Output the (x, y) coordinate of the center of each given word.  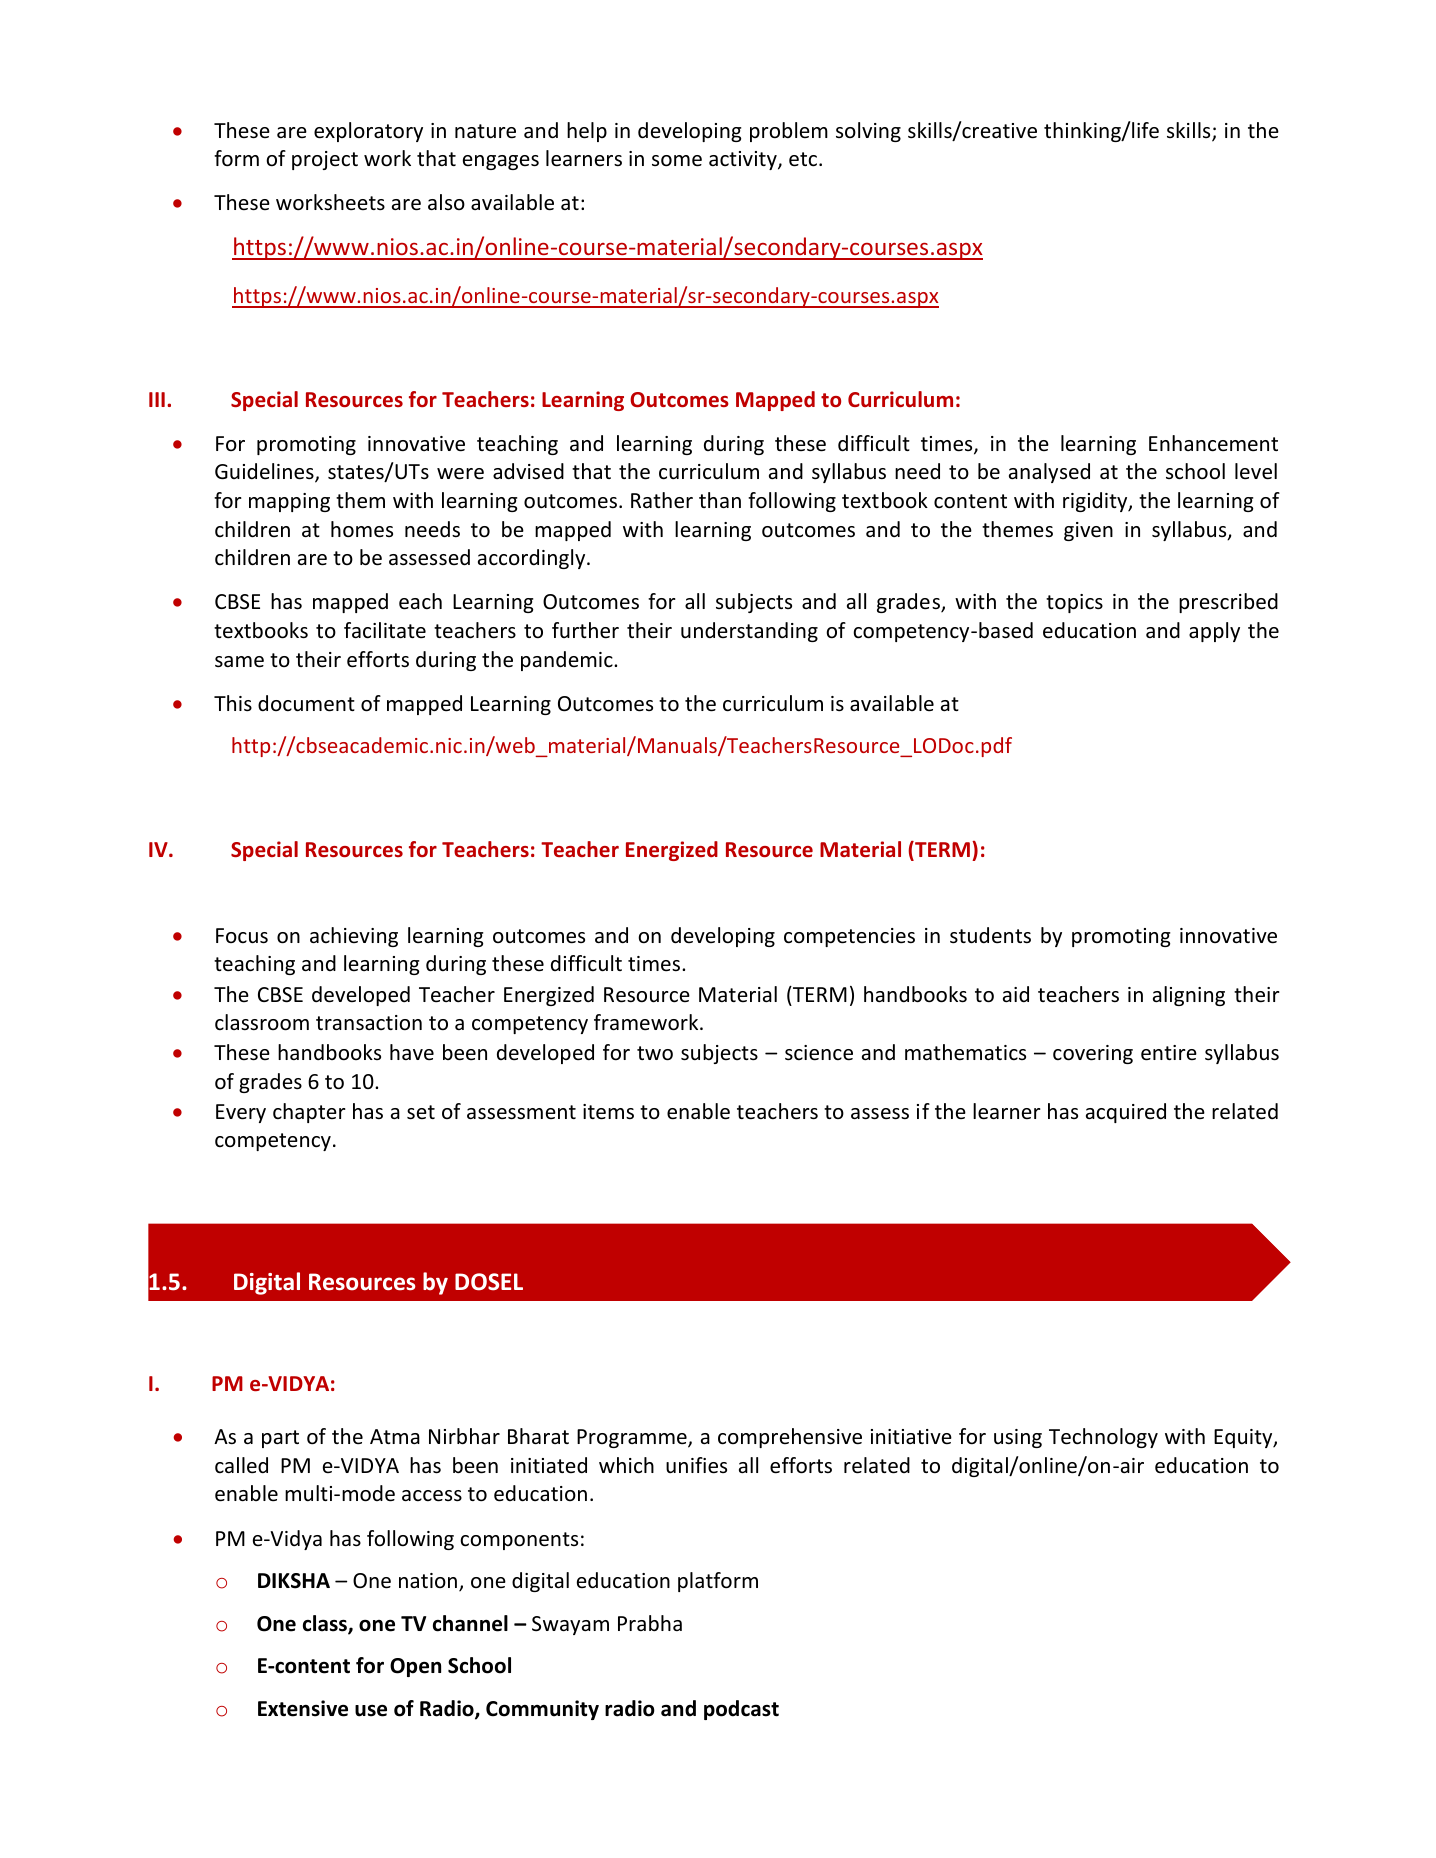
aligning (1189, 996)
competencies (849, 937)
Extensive (303, 1708)
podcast (741, 1710)
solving (868, 132)
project (325, 160)
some (677, 161)
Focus (242, 936)
